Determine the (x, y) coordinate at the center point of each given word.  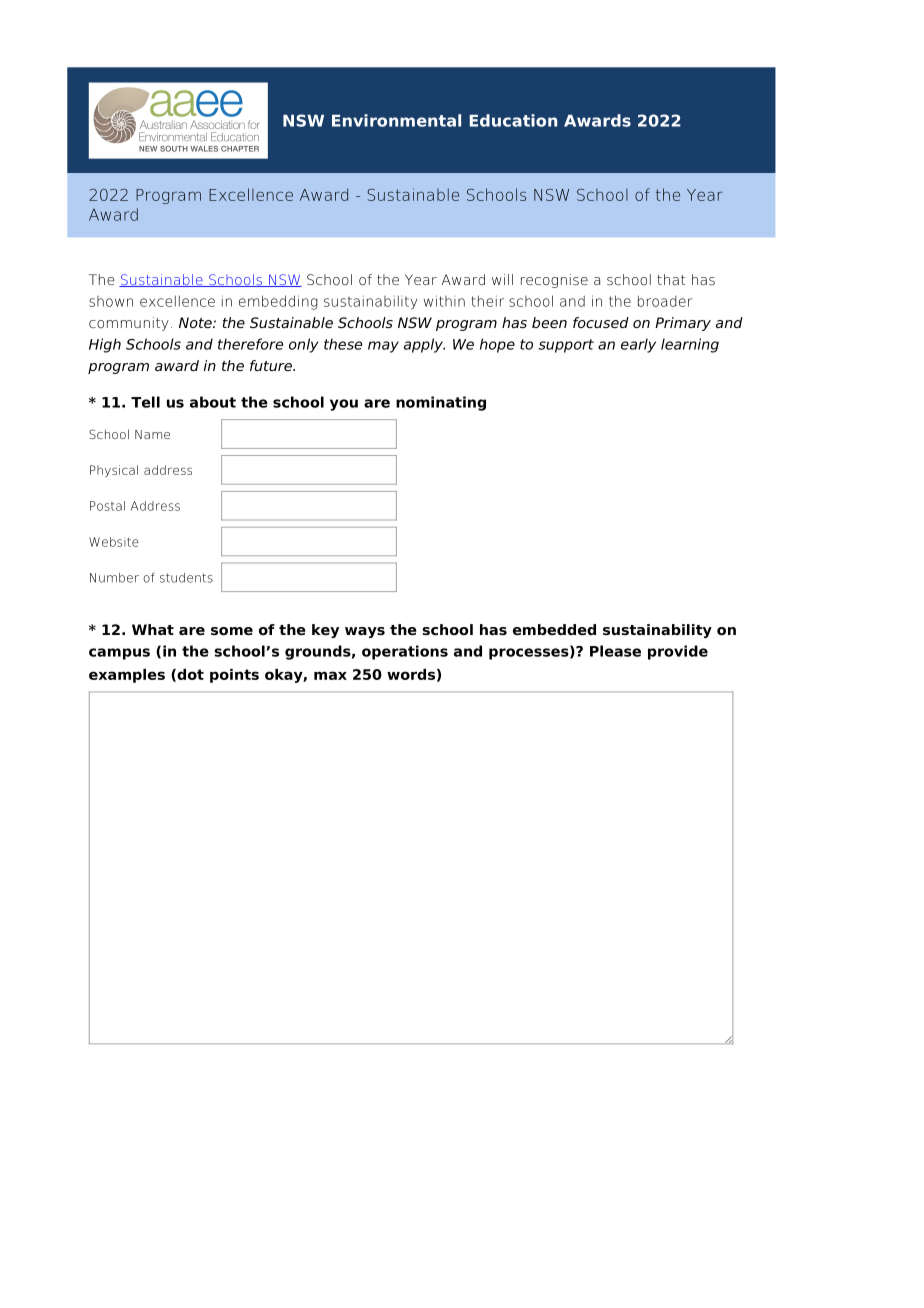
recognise (554, 281)
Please (615, 651)
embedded (554, 629)
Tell (145, 402)
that (671, 279)
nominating (441, 403)
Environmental (396, 120)
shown (111, 301)
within (444, 301)
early (638, 345)
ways (365, 632)
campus (119, 654)
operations (405, 652)
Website (114, 542)
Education (513, 120)
